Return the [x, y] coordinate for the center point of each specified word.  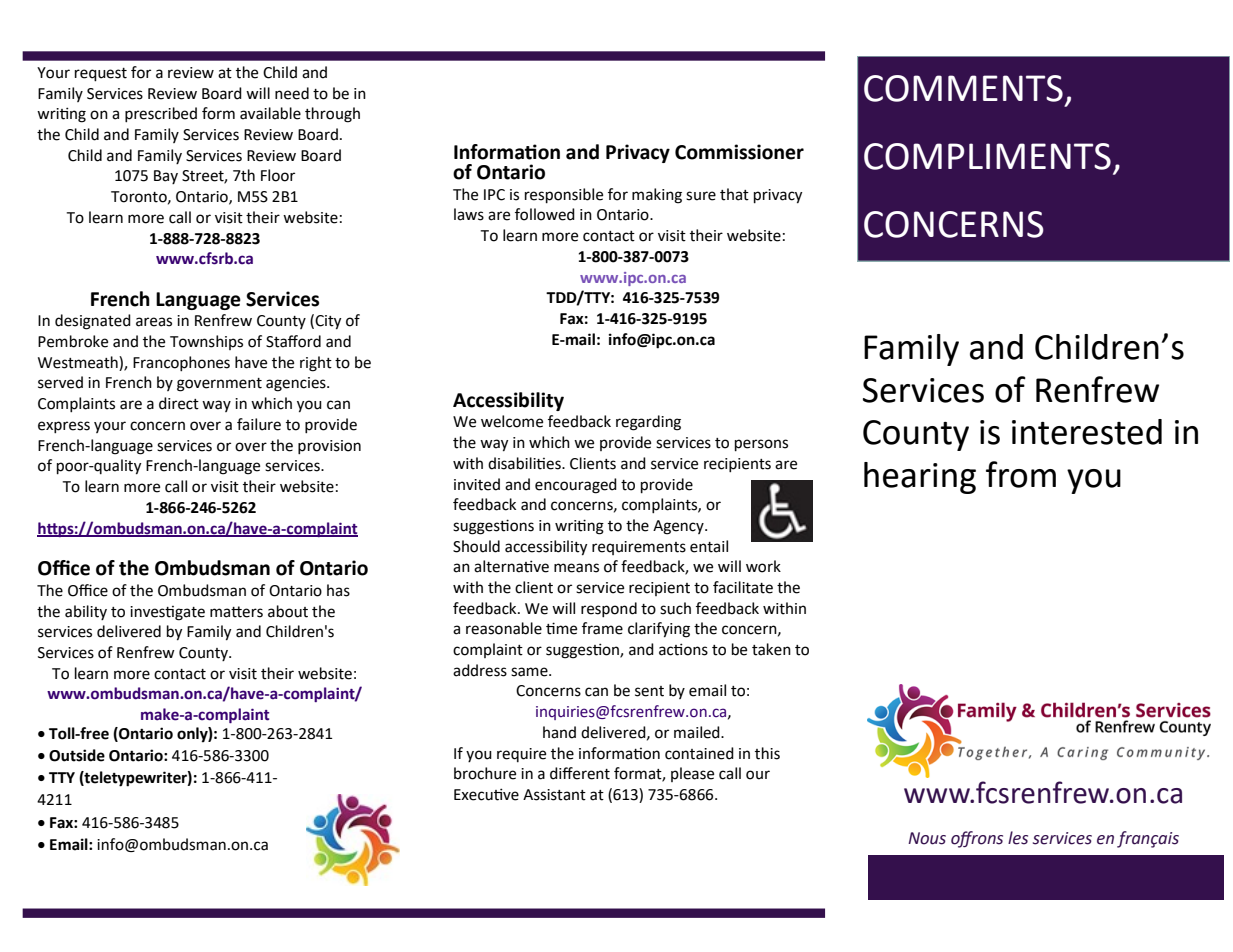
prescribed [161, 114]
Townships [206, 342]
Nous [927, 838]
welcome [512, 421]
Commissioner [739, 152]
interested [1087, 432]
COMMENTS [963, 88]
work [763, 566]
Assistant [554, 795]
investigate [167, 613]
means [576, 568]
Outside [77, 755]
